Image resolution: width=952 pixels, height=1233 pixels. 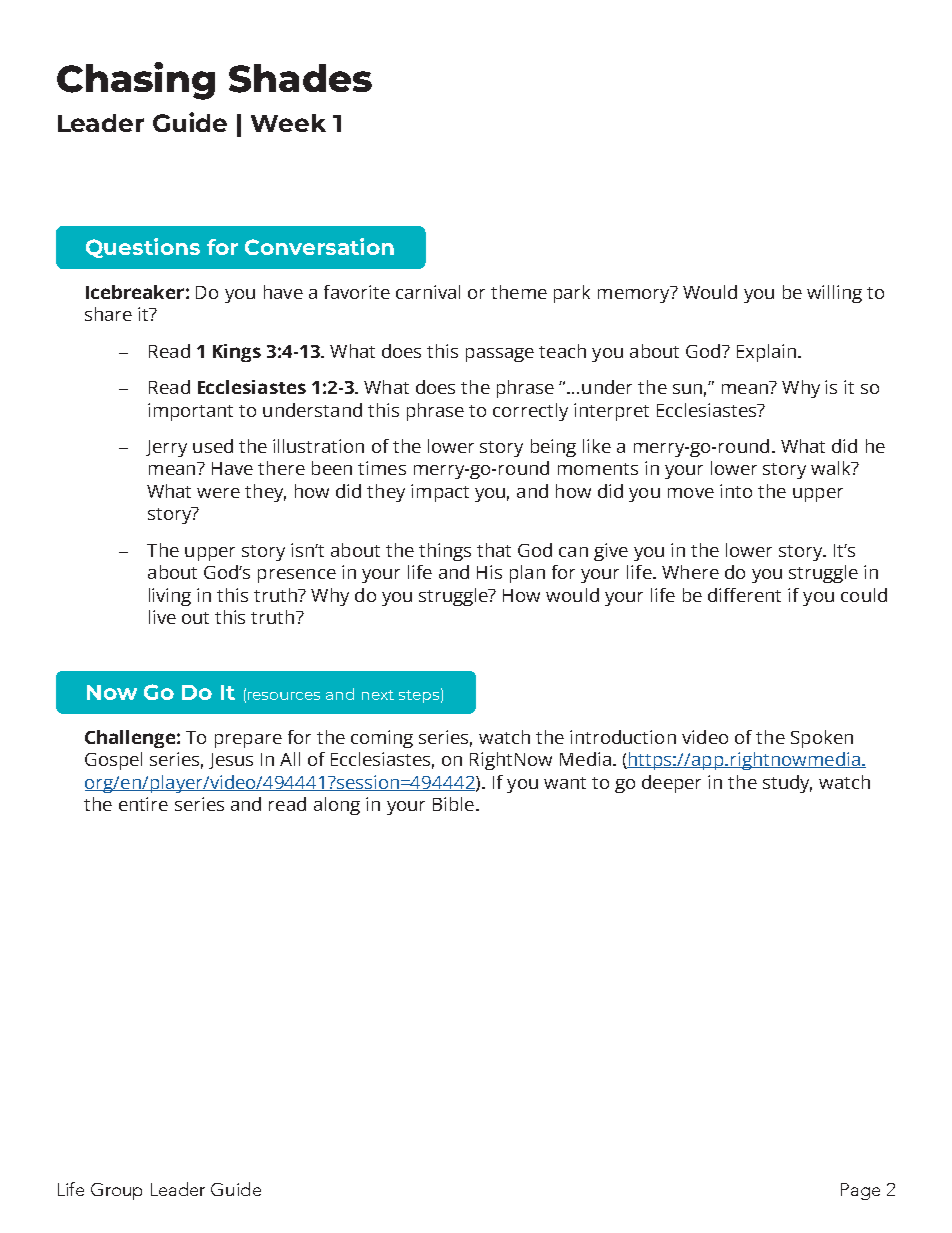 What do you see at coordinates (162, 617) in the page?
I see `live` at bounding box center [162, 617].
